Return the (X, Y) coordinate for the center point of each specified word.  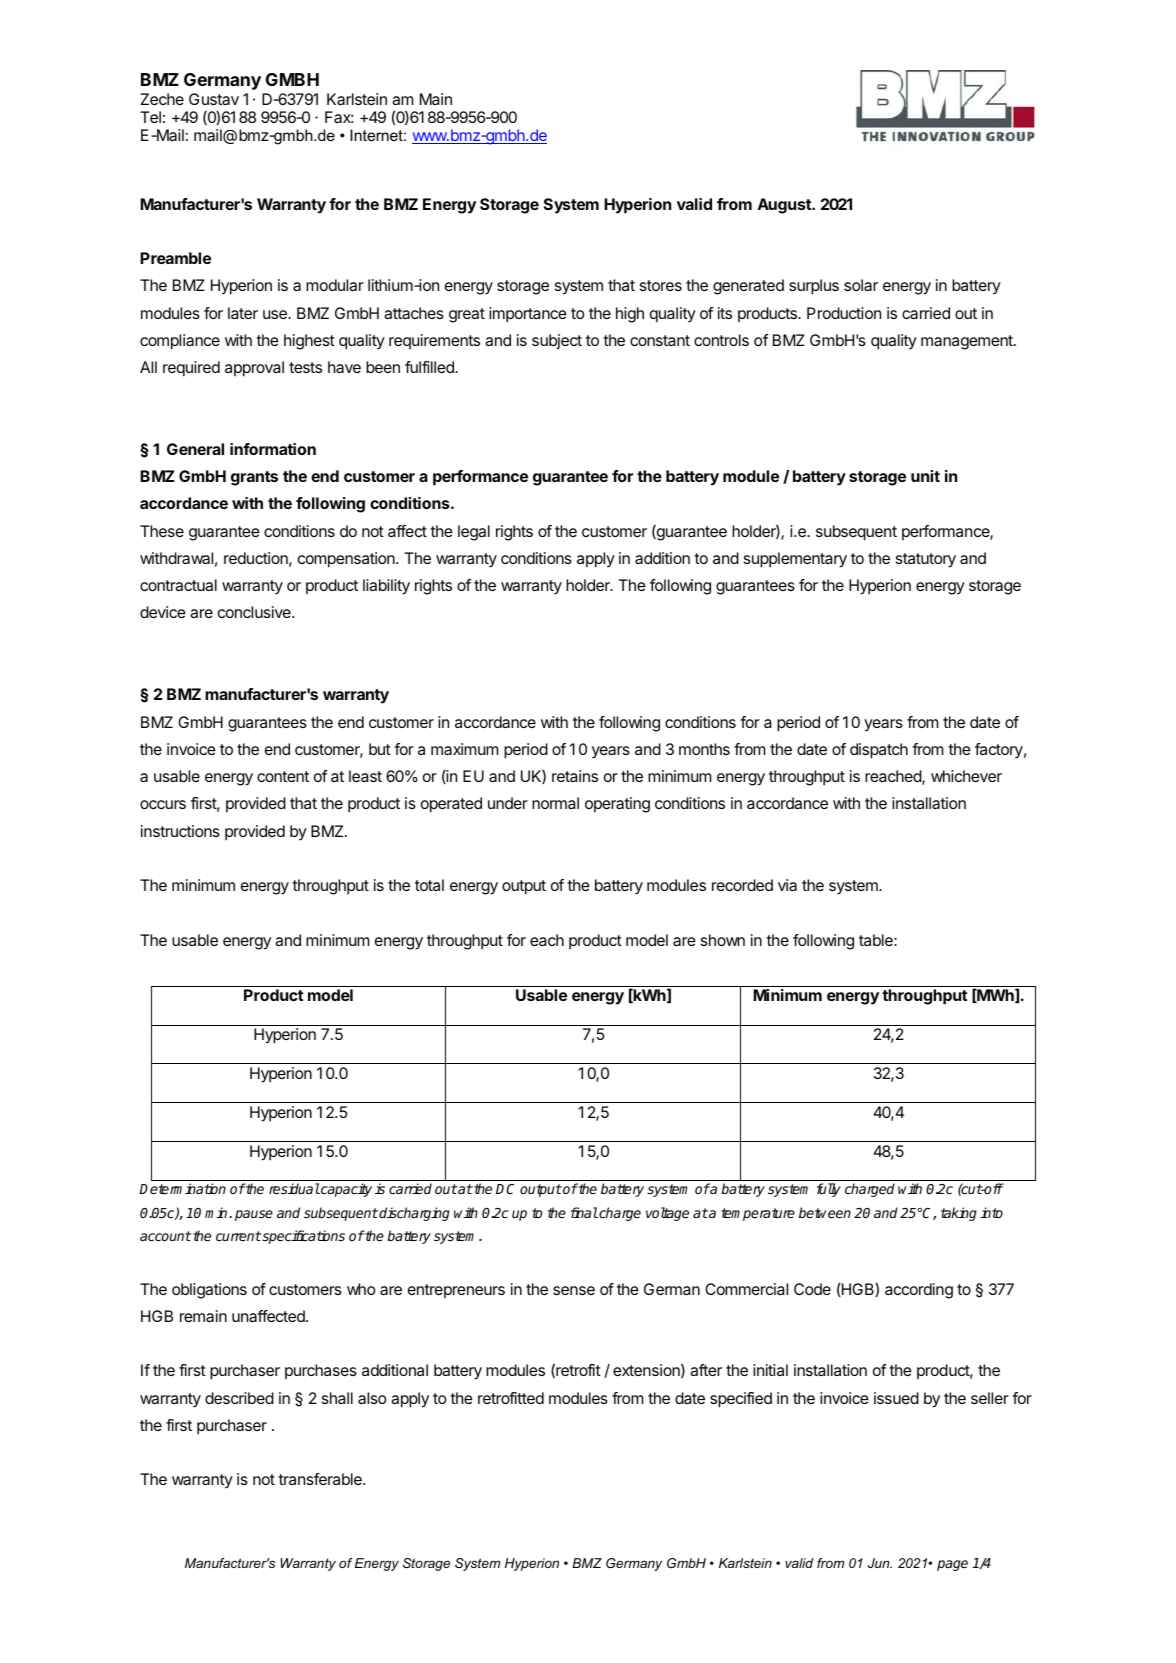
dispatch (879, 751)
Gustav (214, 99)
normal (555, 803)
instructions (180, 831)
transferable (321, 1479)
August (785, 206)
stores (661, 285)
